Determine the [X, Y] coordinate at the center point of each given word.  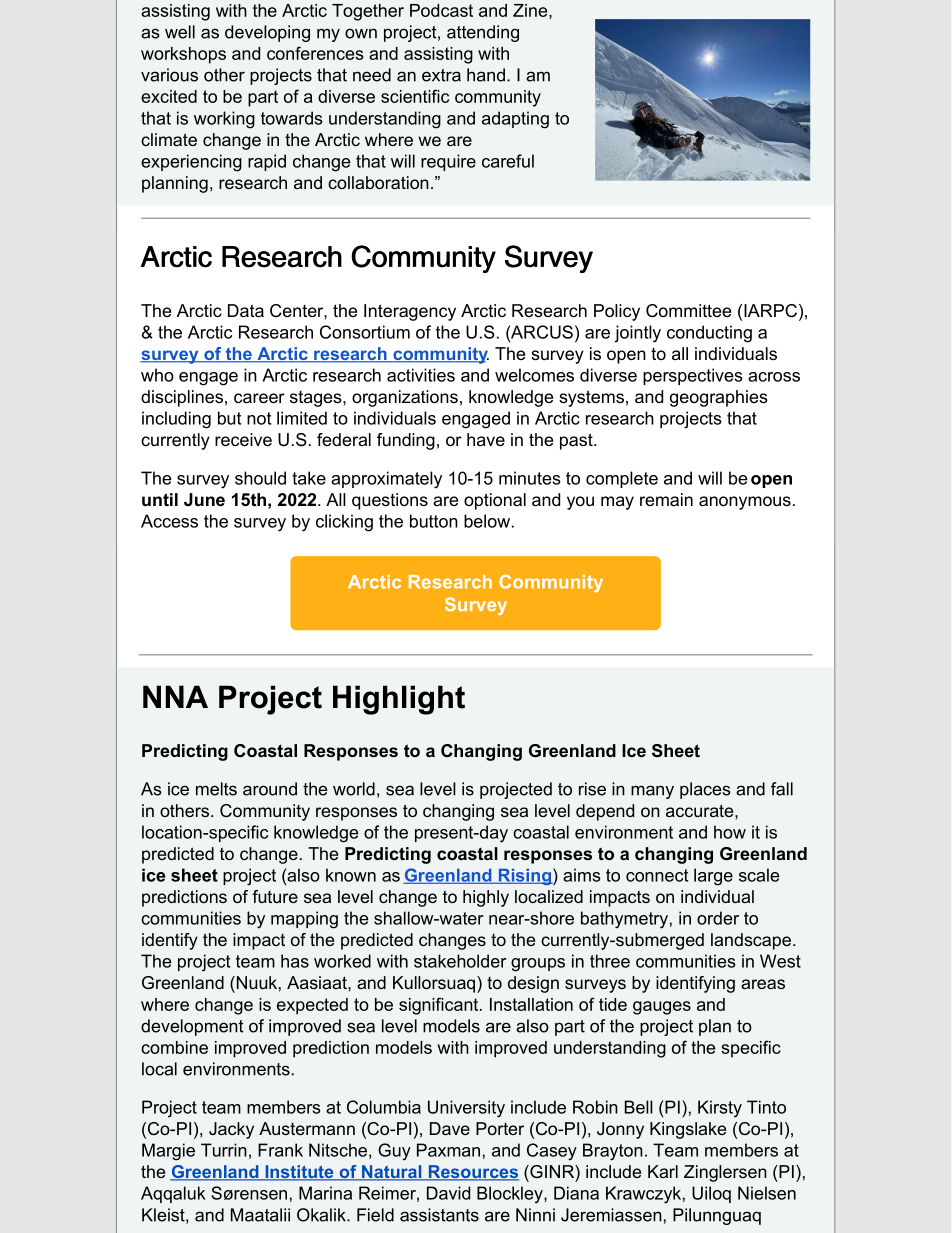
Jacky [231, 1130]
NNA [175, 696]
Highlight [399, 700]
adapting [515, 120]
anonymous [745, 503]
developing [267, 33]
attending [483, 33]
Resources [472, 1173]
